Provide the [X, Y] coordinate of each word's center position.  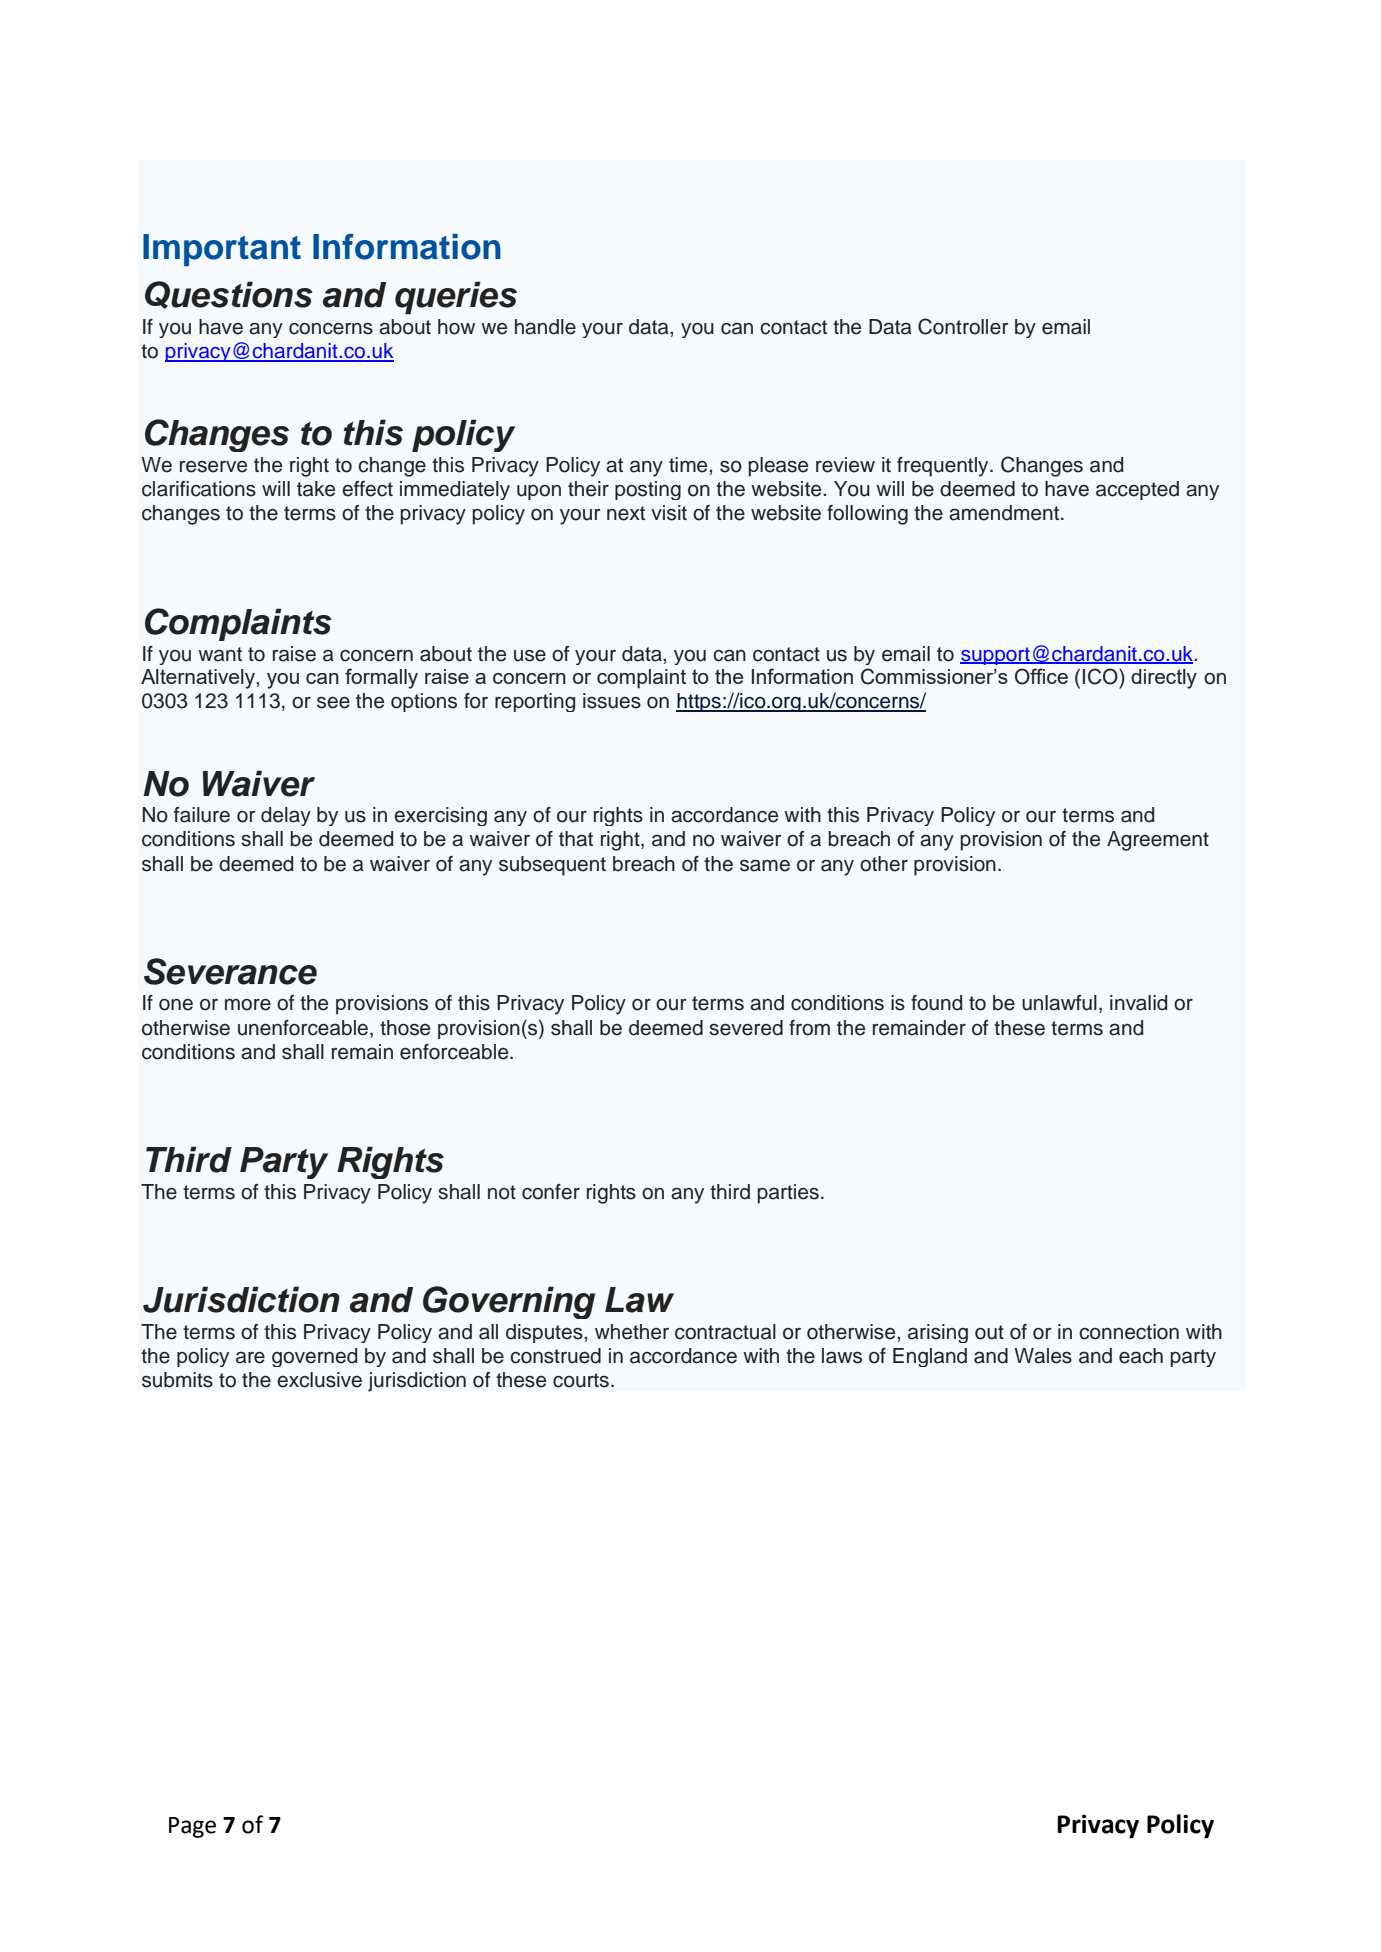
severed [746, 1028]
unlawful [1059, 1003]
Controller [963, 326]
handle [545, 327]
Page [192, 1827]
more [248, 1005]
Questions [229, 295]
